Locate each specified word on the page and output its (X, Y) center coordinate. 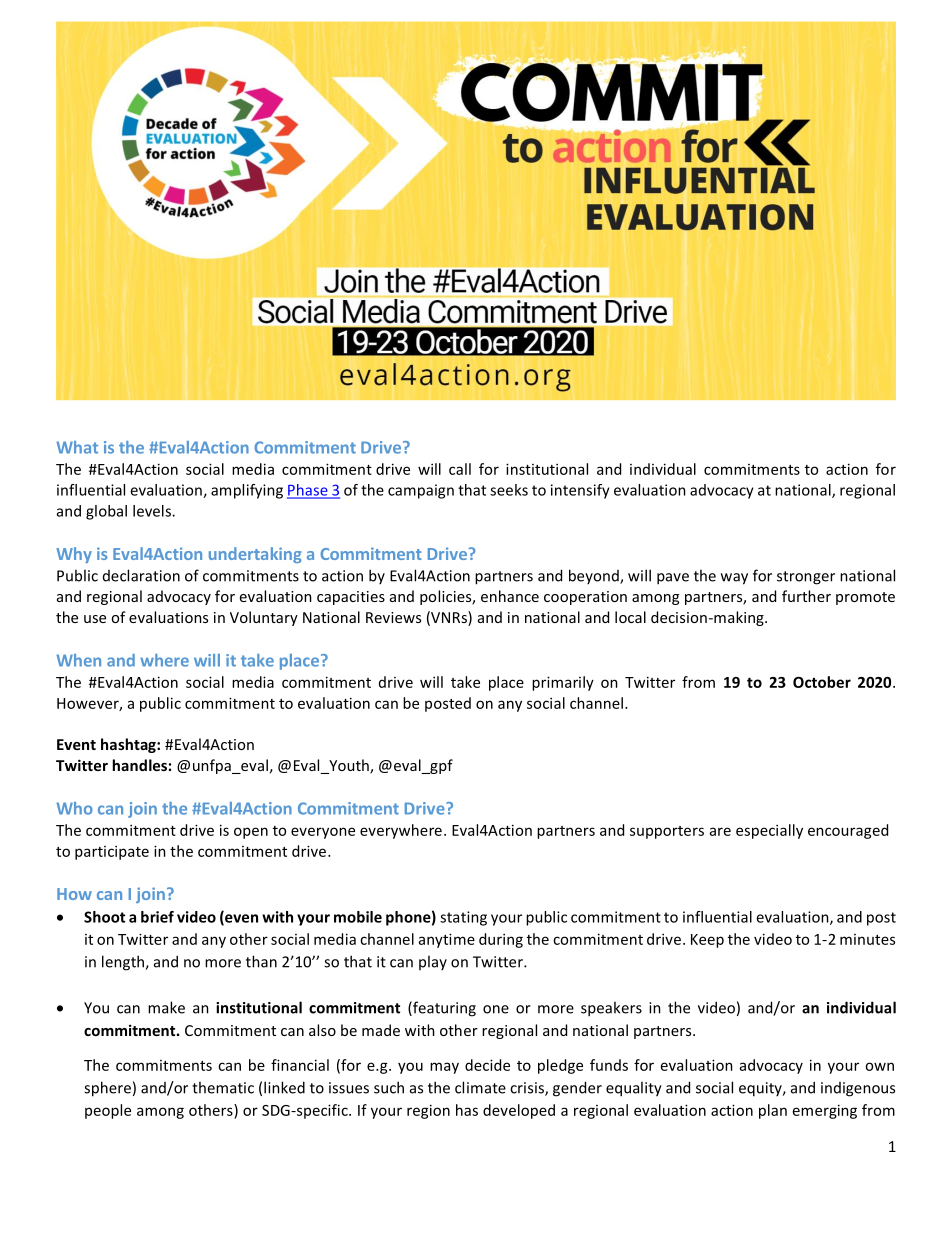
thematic (223, 1087)
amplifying (247, 491)
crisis (528, 1089)
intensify (580, 491)
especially (769, 831)
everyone (323, 833)
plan (773, 1111)
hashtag (129, 745)
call (460, 469)
